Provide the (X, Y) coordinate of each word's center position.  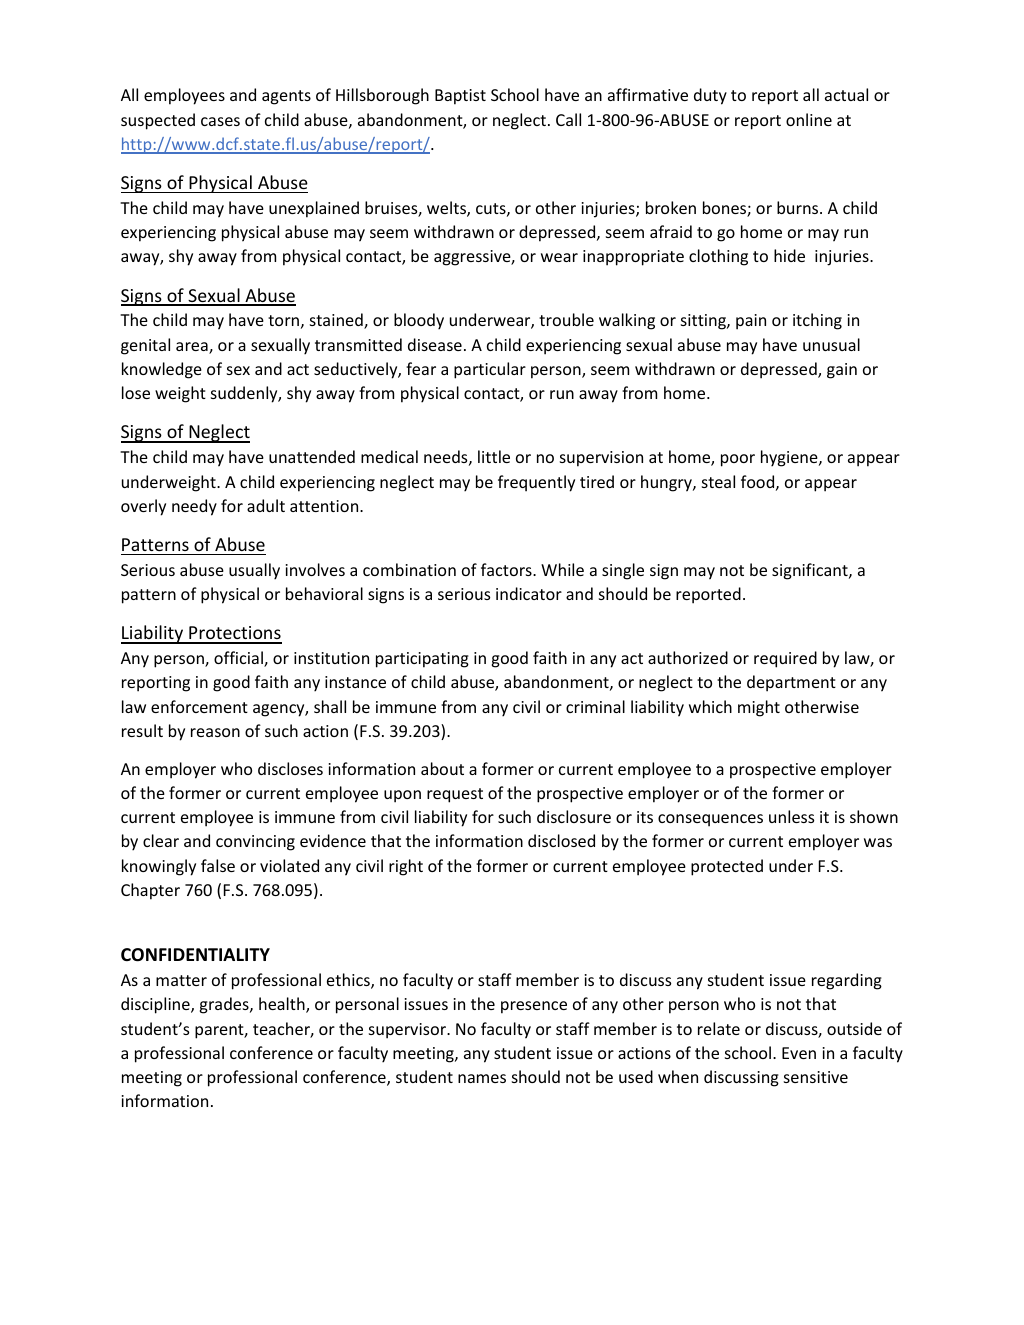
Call (568, 119)
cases (220, 121)
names (482, 1078)
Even (799, 1053)
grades (225, 1005)
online (809, 119)
